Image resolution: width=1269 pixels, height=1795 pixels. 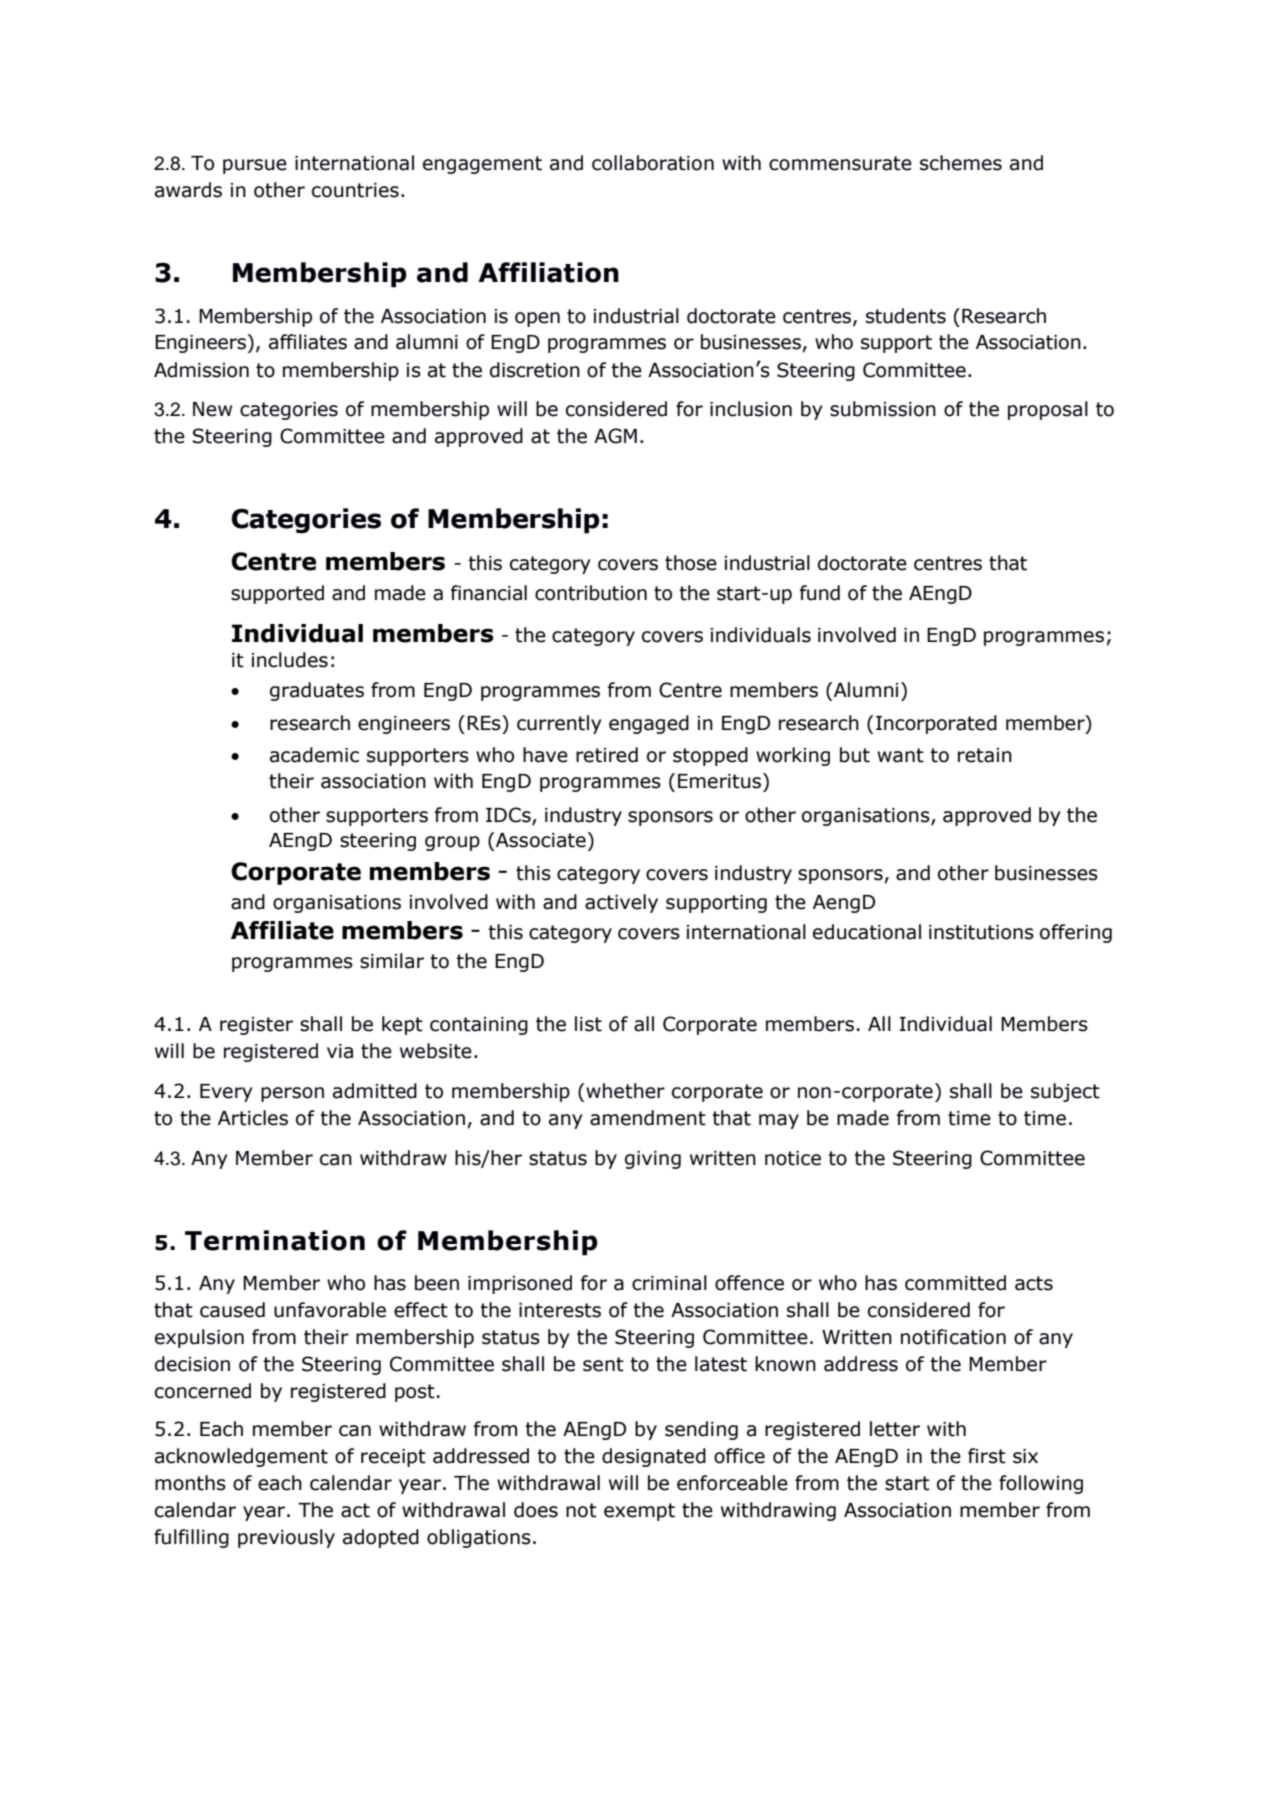 I want to click on Articles, so click(x=253, y=1118).
